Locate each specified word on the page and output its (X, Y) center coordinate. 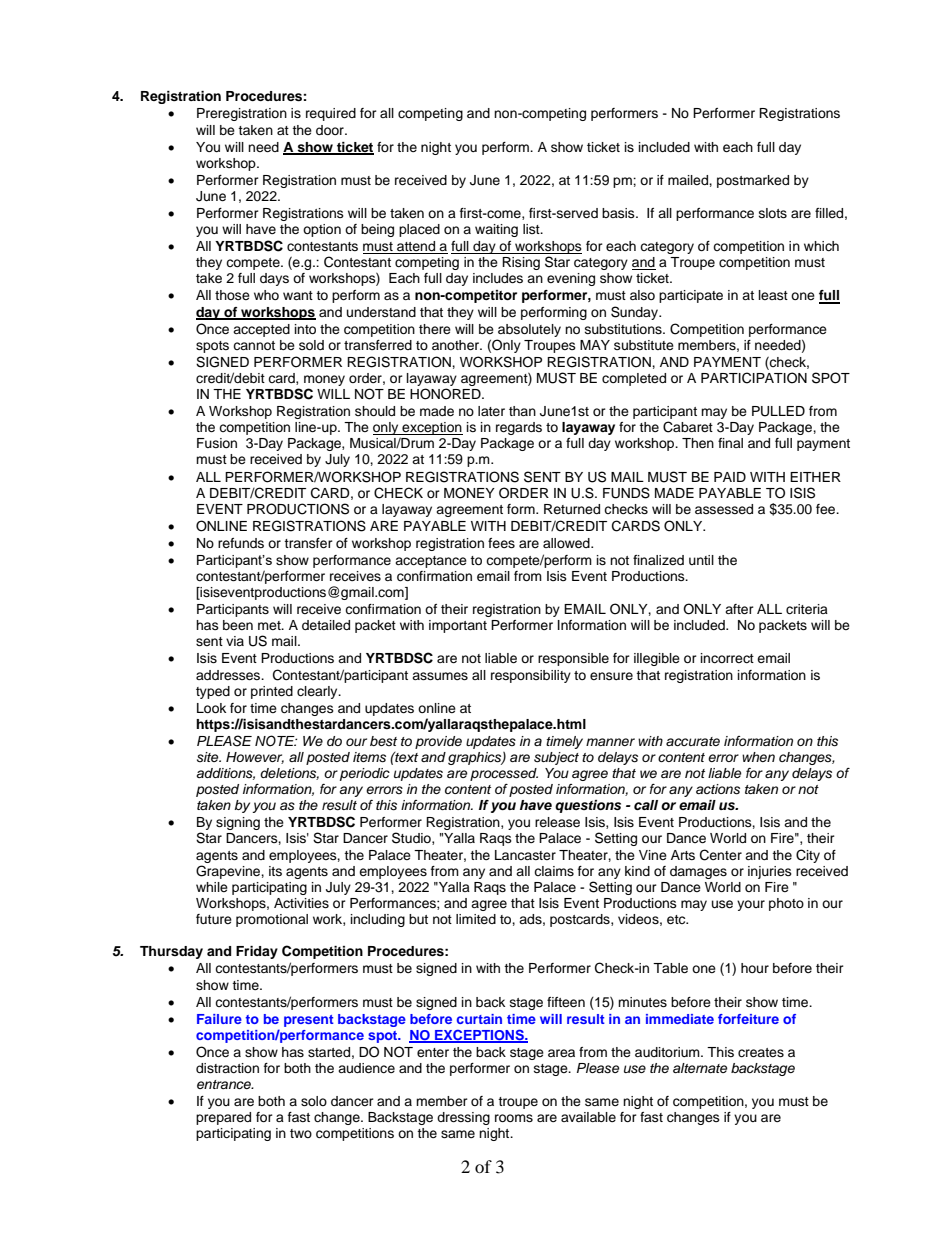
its (275, 871)
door (331, 130)
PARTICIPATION (754, 378)
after (739, 609)
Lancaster (525, 855)
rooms (514, 1118)
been (238, 625)
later (491, 411)
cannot (254, 345)
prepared (223, 1118)
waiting (496, 230)
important (458, 626)
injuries (770, 872)
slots (773, 213)
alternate (700, 1068)
